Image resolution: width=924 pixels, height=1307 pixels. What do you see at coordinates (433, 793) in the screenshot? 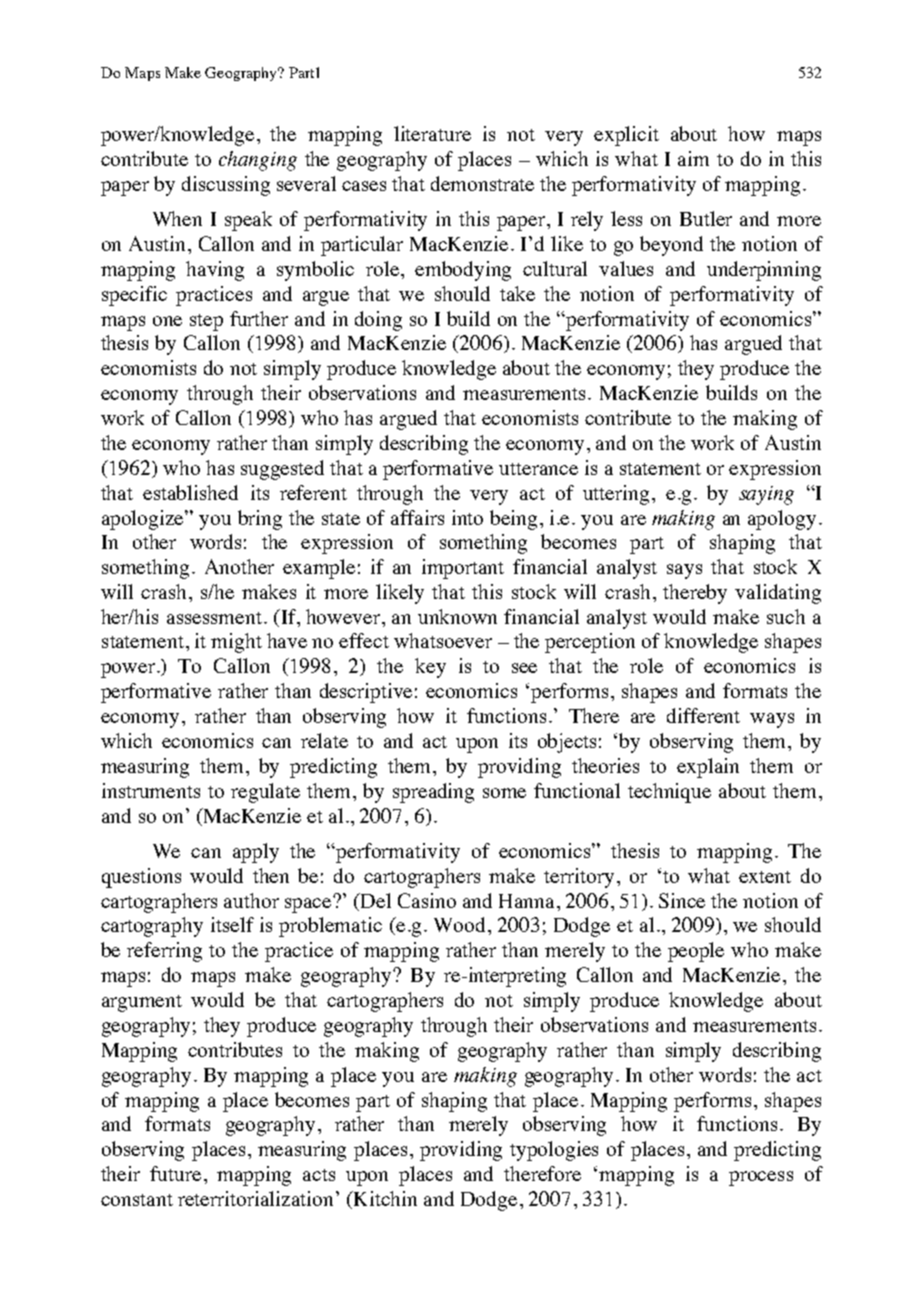
I see `spreading` at bounding box center [433, 793].
